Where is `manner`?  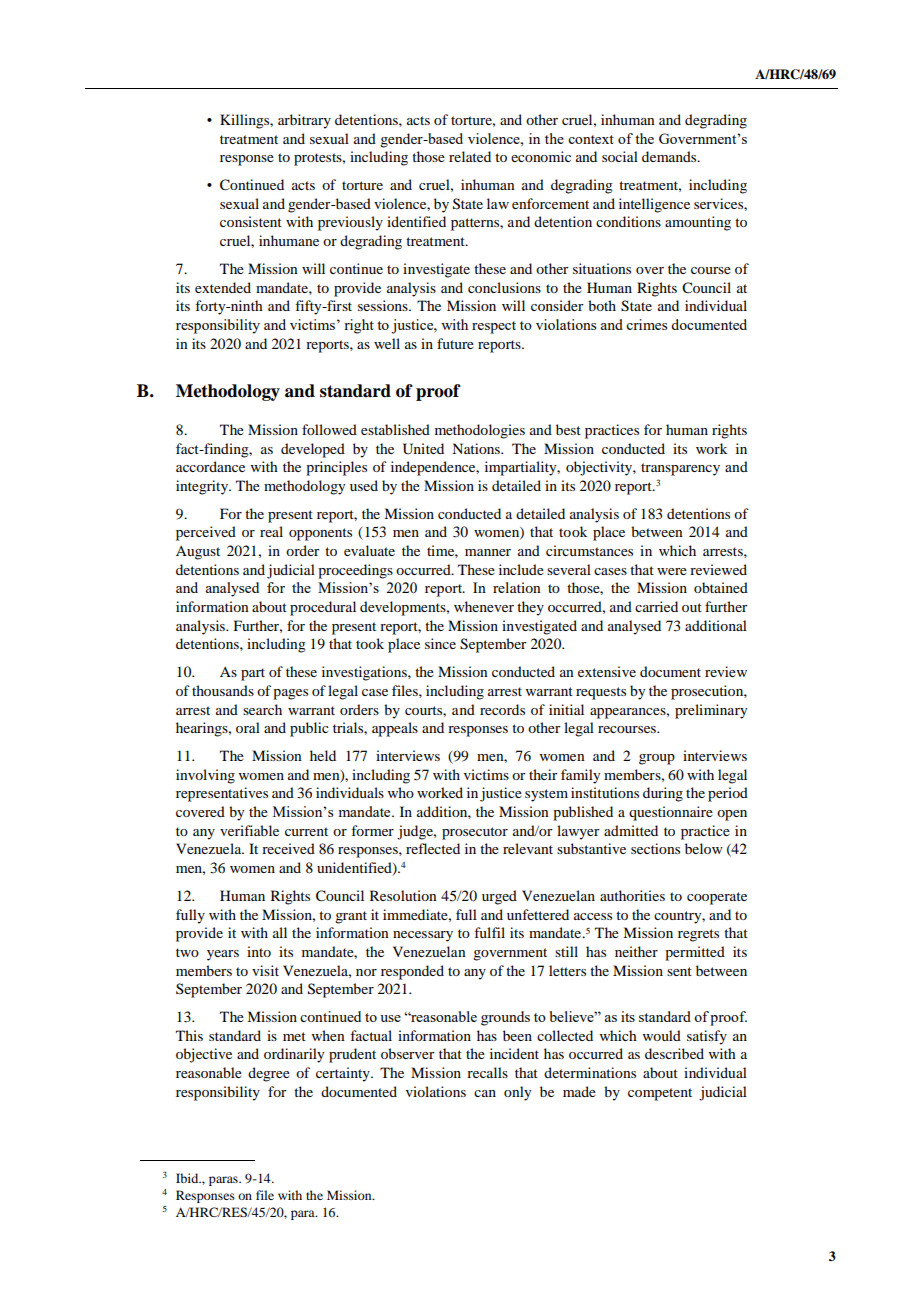 manner is located at coordinates (488, 552).
